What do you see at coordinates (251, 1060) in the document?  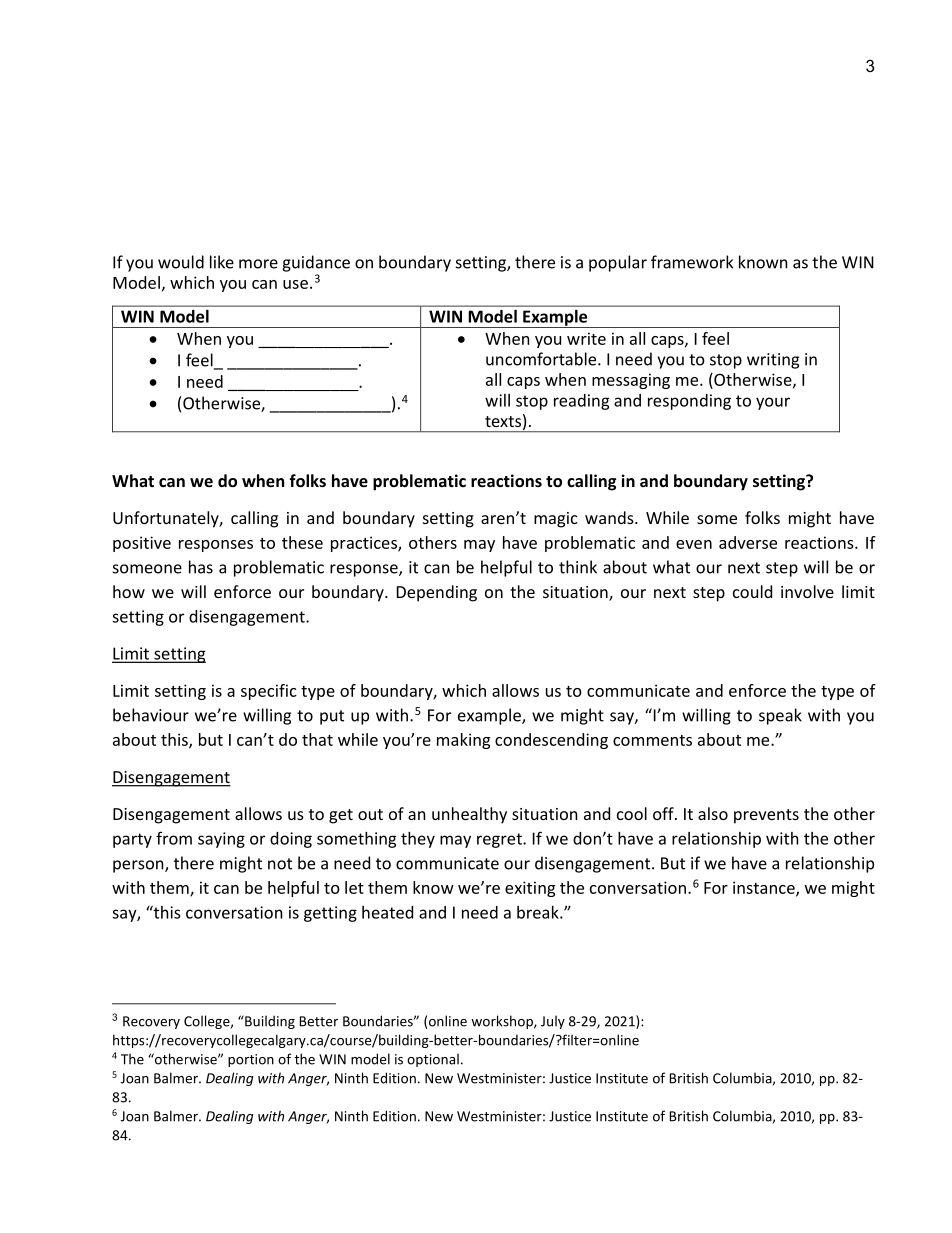 I see `portion` at bounding box center [251, 1060].
